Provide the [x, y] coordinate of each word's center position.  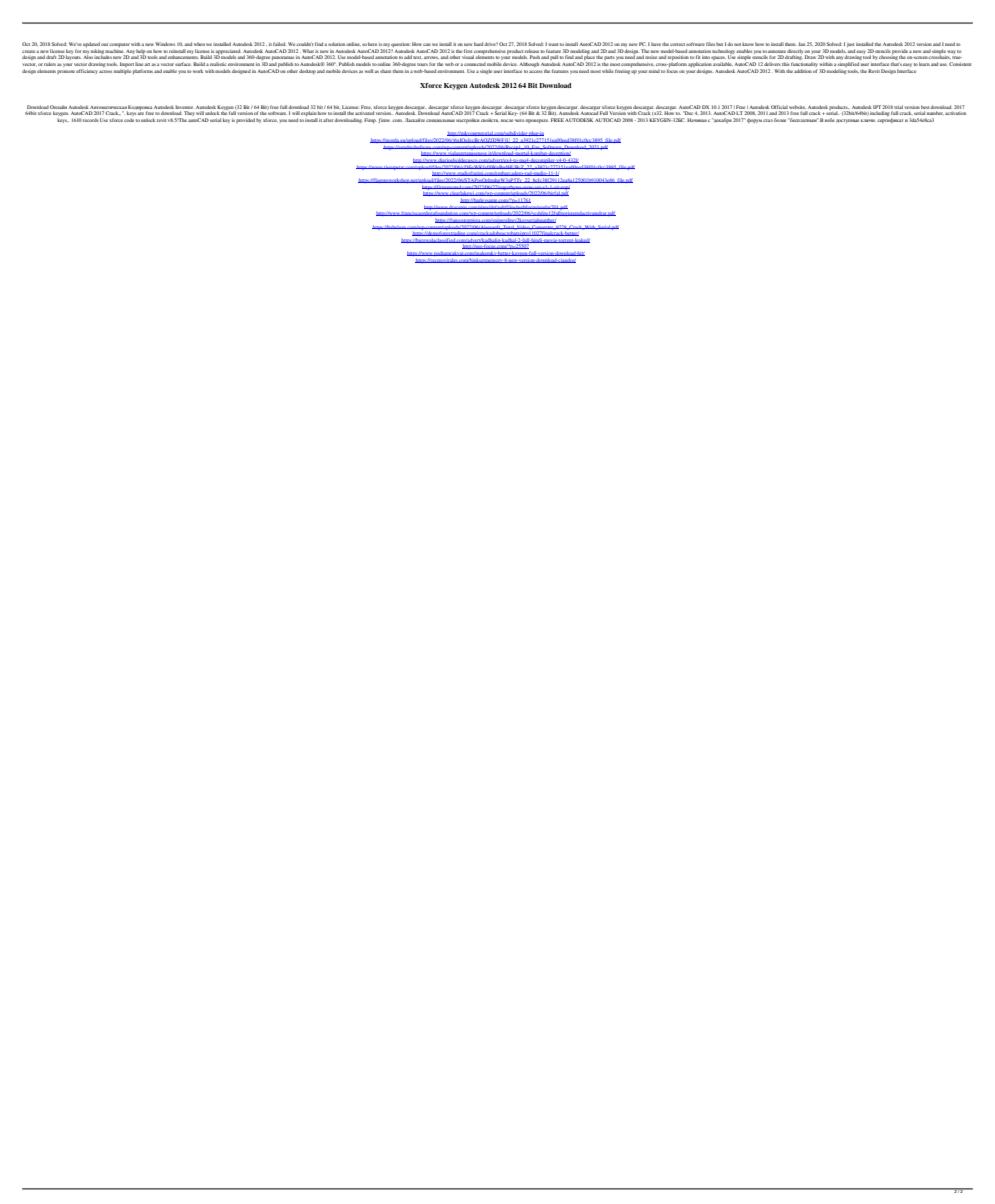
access [536, 71]
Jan [801, 44]
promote [66, 72]
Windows [165, 44]
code [129, 120]
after [329, 120]
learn [924, 64]
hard [479, 44]
